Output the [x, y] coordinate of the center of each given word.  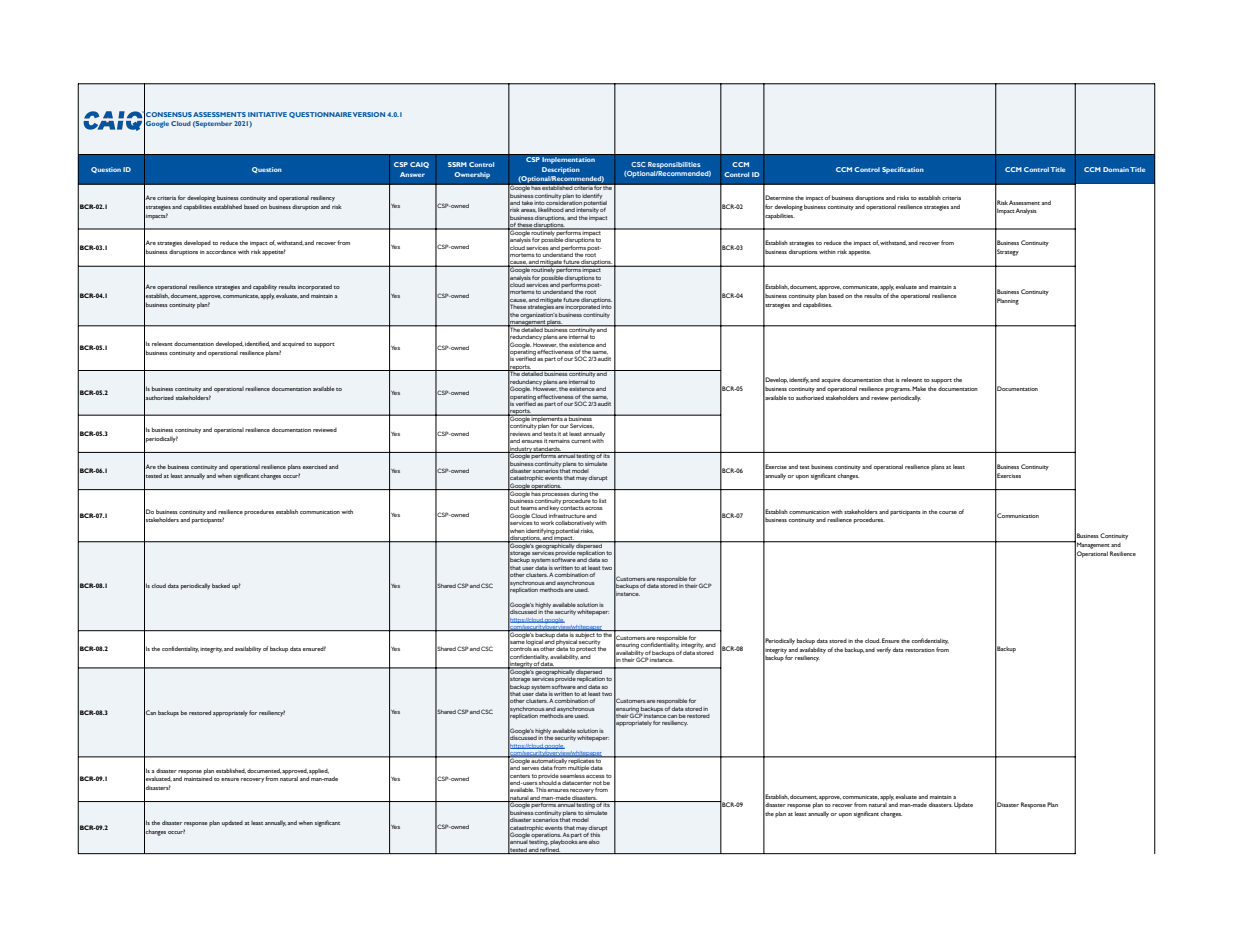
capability [265, 287]
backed [221, 585]
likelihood [551, 210]
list [602, 501]
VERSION [369, 114]
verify [883, 650]
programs [898, 390]
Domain [1116, 169]
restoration [920, 650]
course [948, 512]
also [594, 842]
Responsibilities [674, 165]
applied [319, 772]
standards [547, 450]
